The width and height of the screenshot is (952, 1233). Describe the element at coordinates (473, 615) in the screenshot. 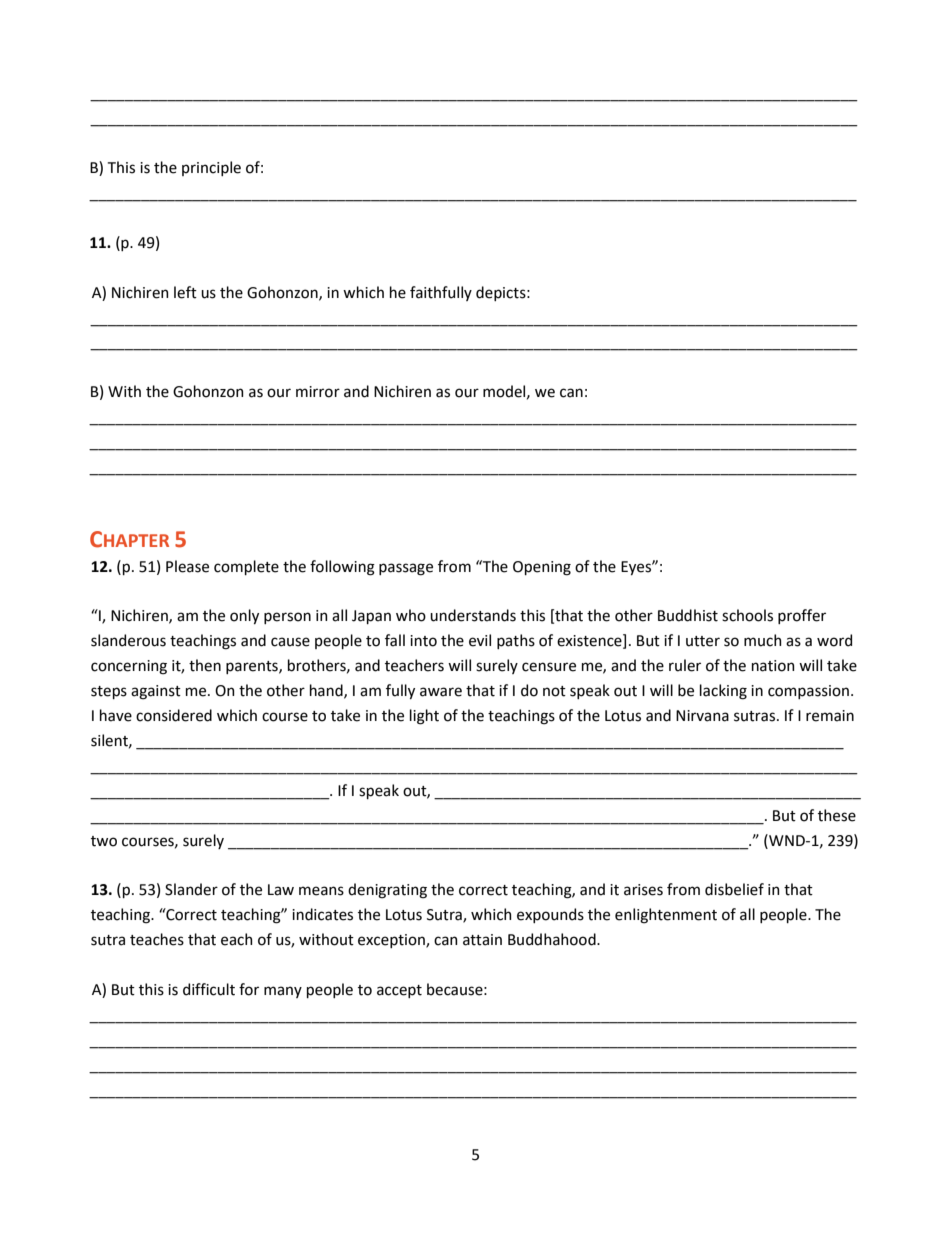

I see `understands` at that location.
